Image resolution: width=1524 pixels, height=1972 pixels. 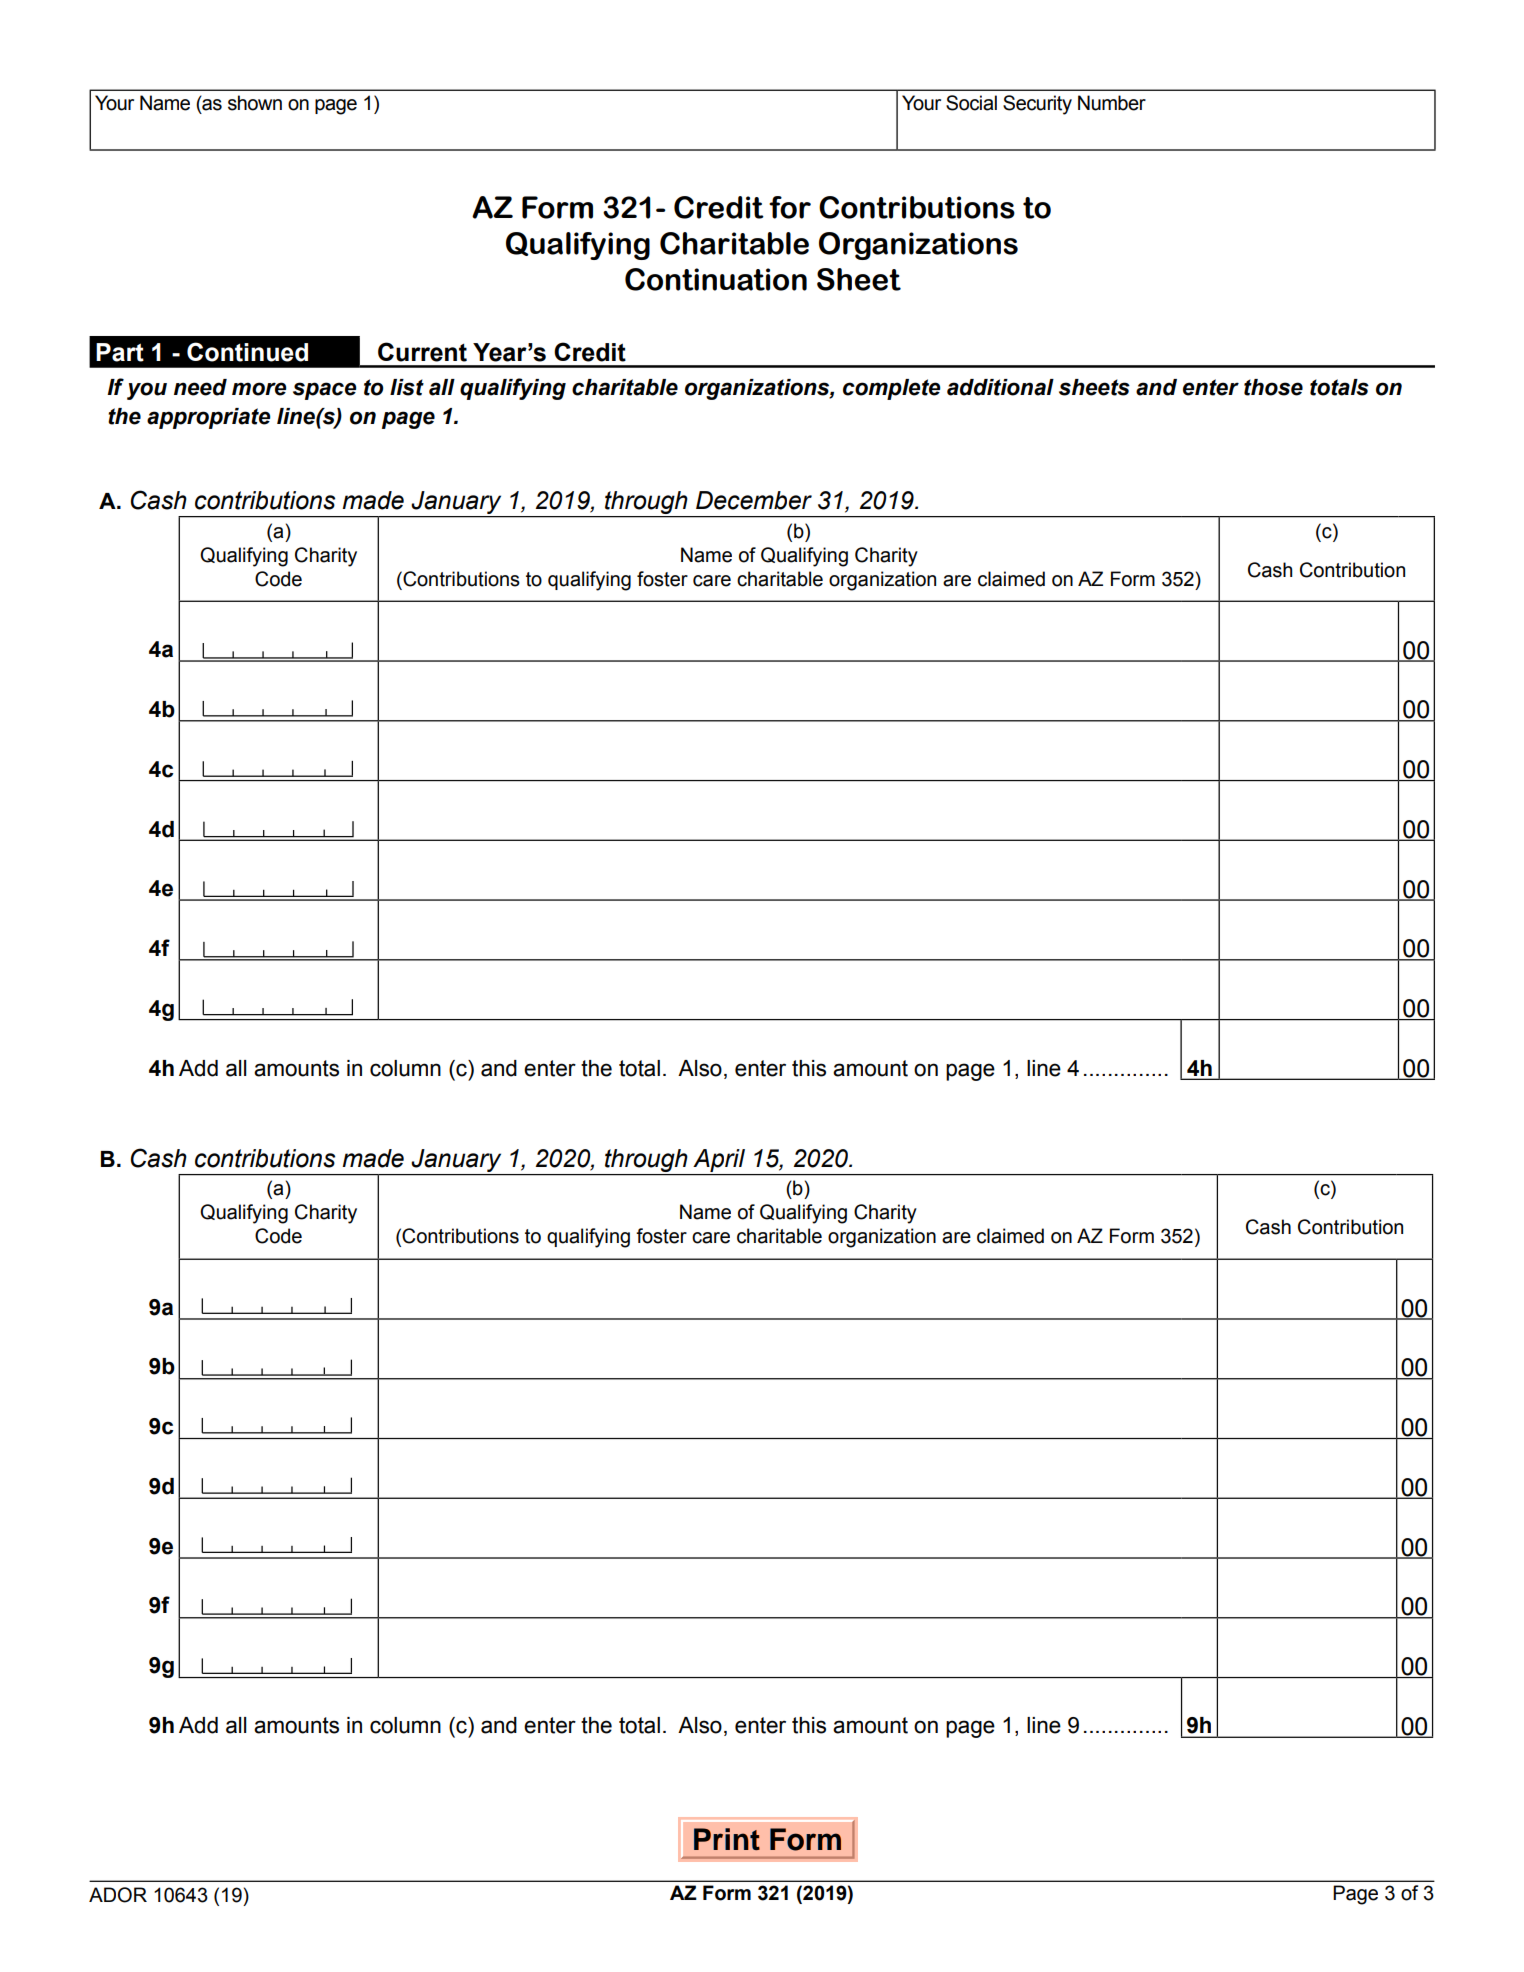 What do you see at coordinates (892, 389) in the screenshot?
I see `complete` at bounding box center [892, 389].
